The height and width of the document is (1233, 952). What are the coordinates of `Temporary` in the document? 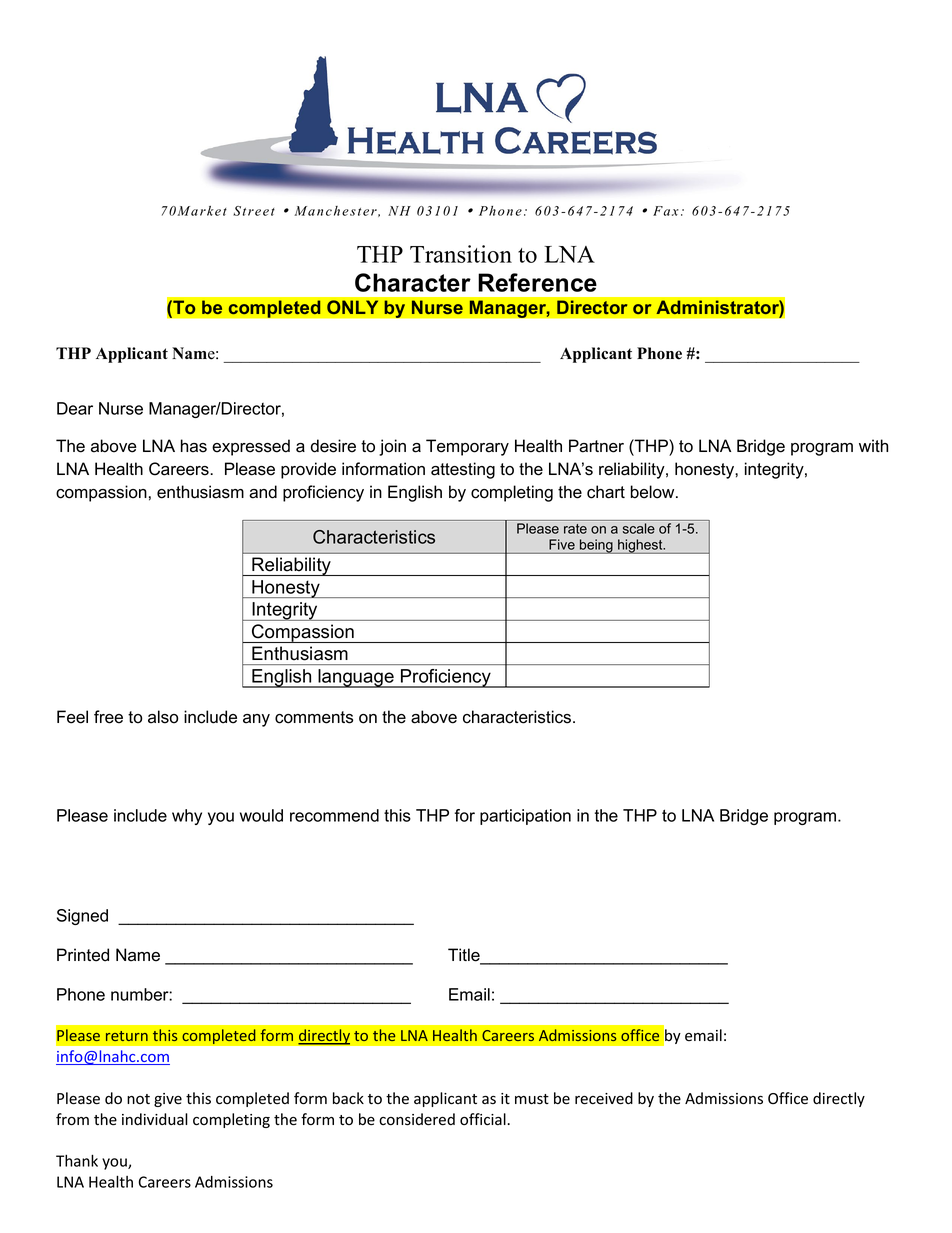 It's located at (467, 447).
